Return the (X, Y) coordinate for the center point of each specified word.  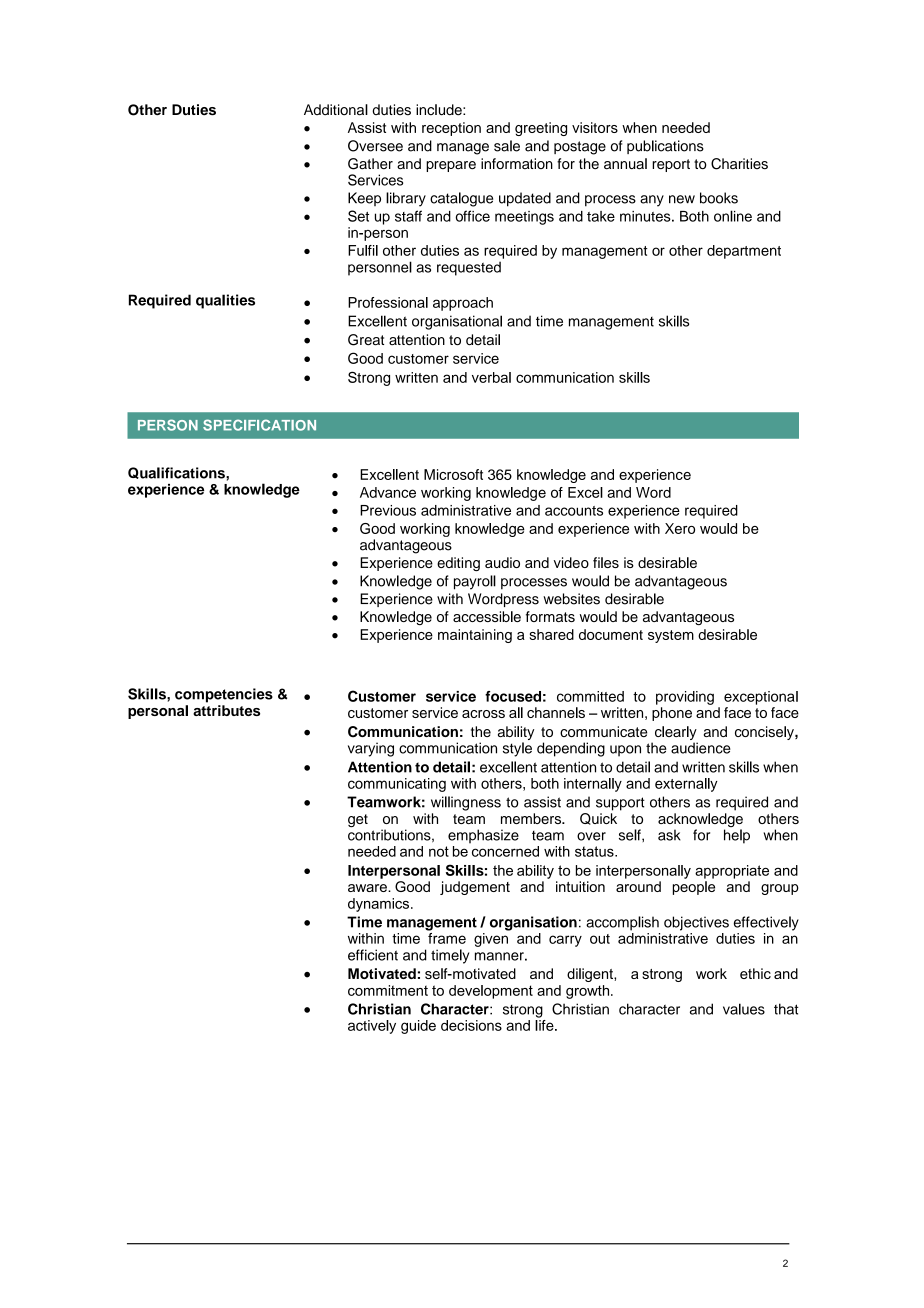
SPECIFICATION (259, 425)
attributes (226, 710)
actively (372, 1027)
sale (507, 146)
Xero (680, 528)
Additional (336, 110)
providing (685, 698)
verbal (491, 377)
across (483, 714)
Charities (739, 164)
